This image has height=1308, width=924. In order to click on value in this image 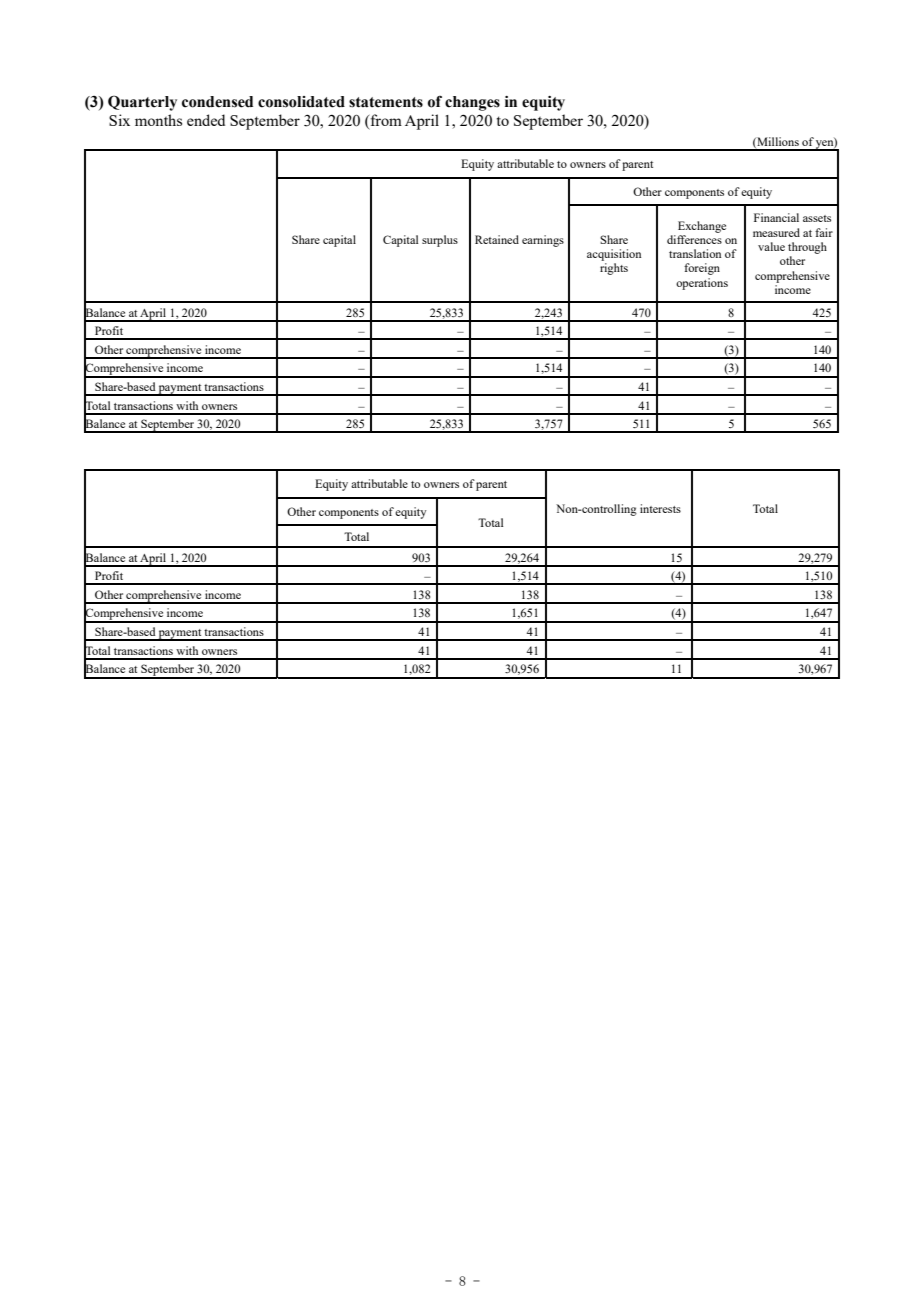, I will do `click(771, 246)`.
